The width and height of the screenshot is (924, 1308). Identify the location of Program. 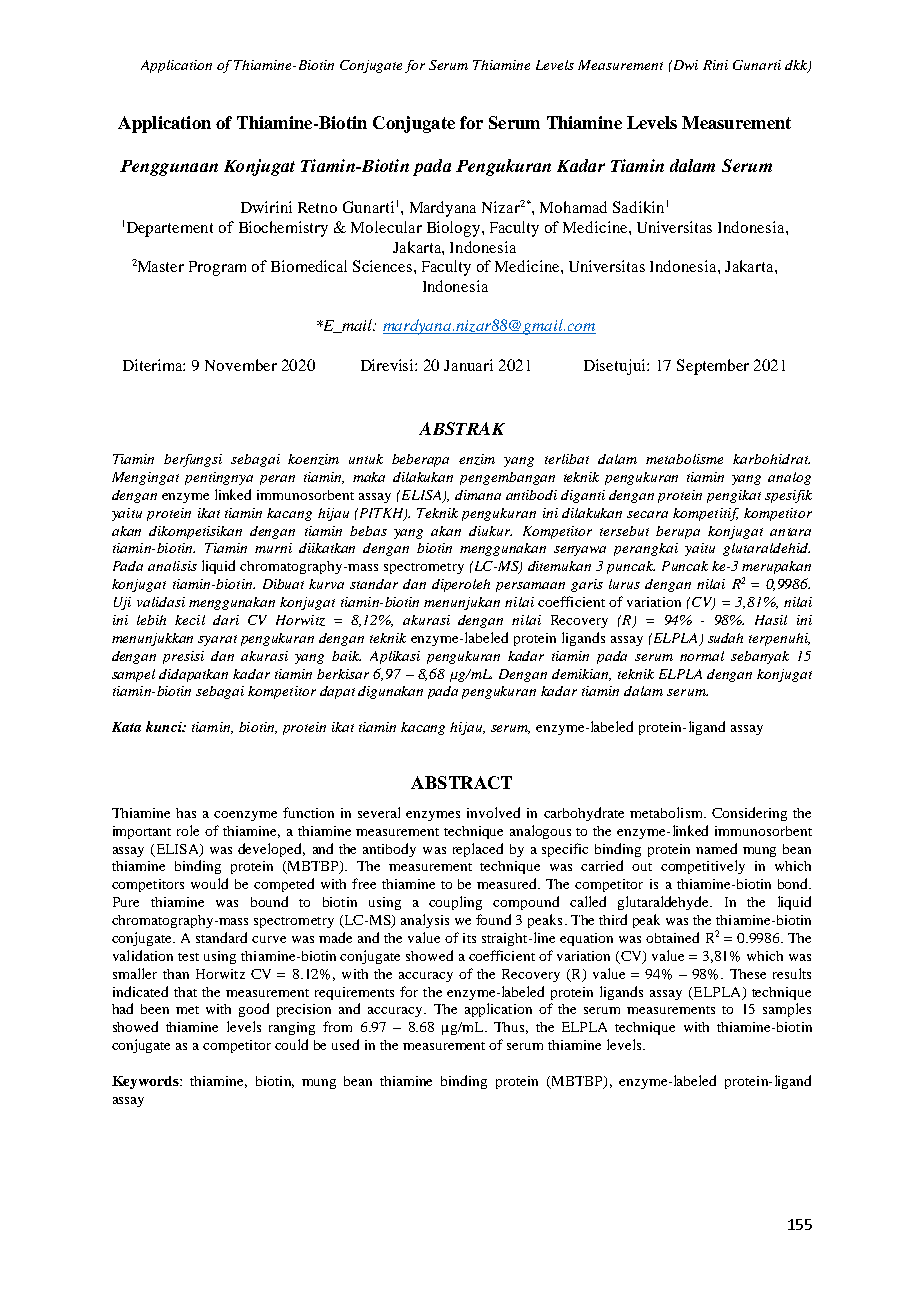
(217, 268).
